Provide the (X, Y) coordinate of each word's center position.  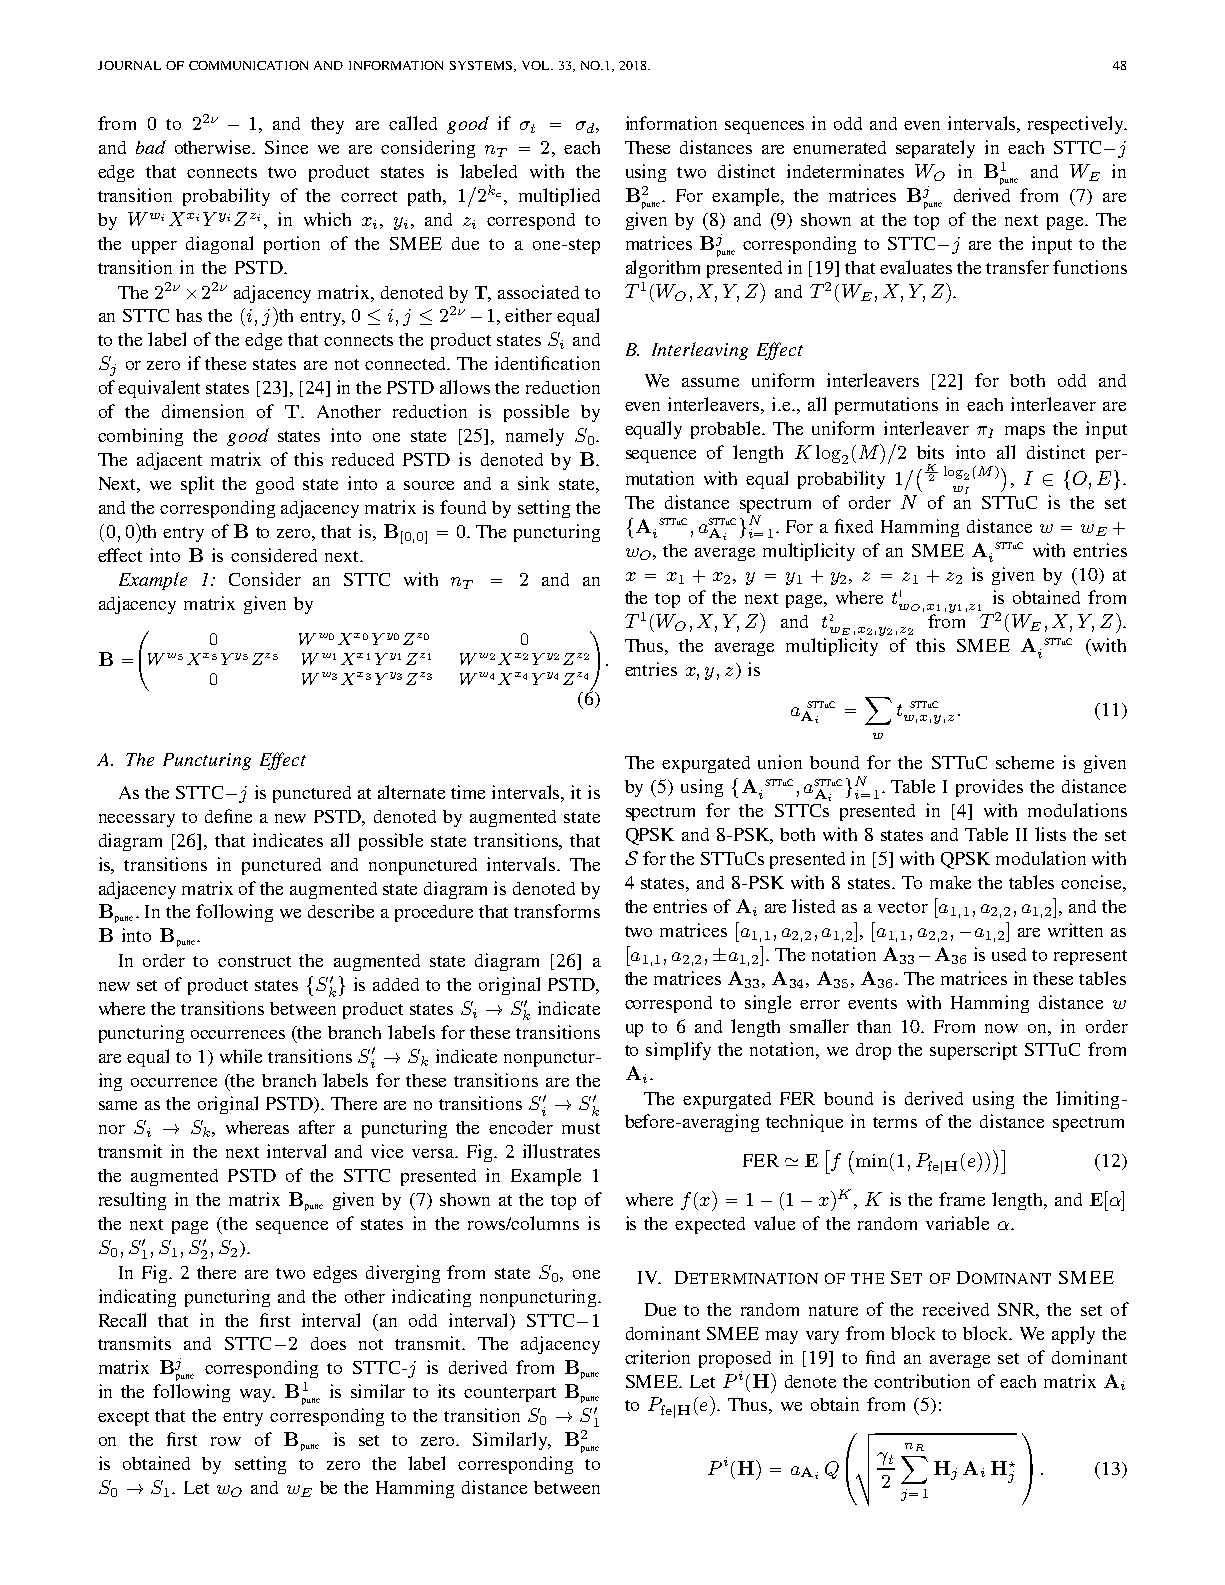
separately (935, 149)
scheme (1025, 762)
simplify (678, 1051)
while (241, 1056)
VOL (537, 65)
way (257, 1395)
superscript (973, 1051)
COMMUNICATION (248, 65)
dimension (203, 411)
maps (1025, 432)
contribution (922, 1381)
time (468, 792)
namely (535, 437)
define (228, 816)
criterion (657, 1357)
